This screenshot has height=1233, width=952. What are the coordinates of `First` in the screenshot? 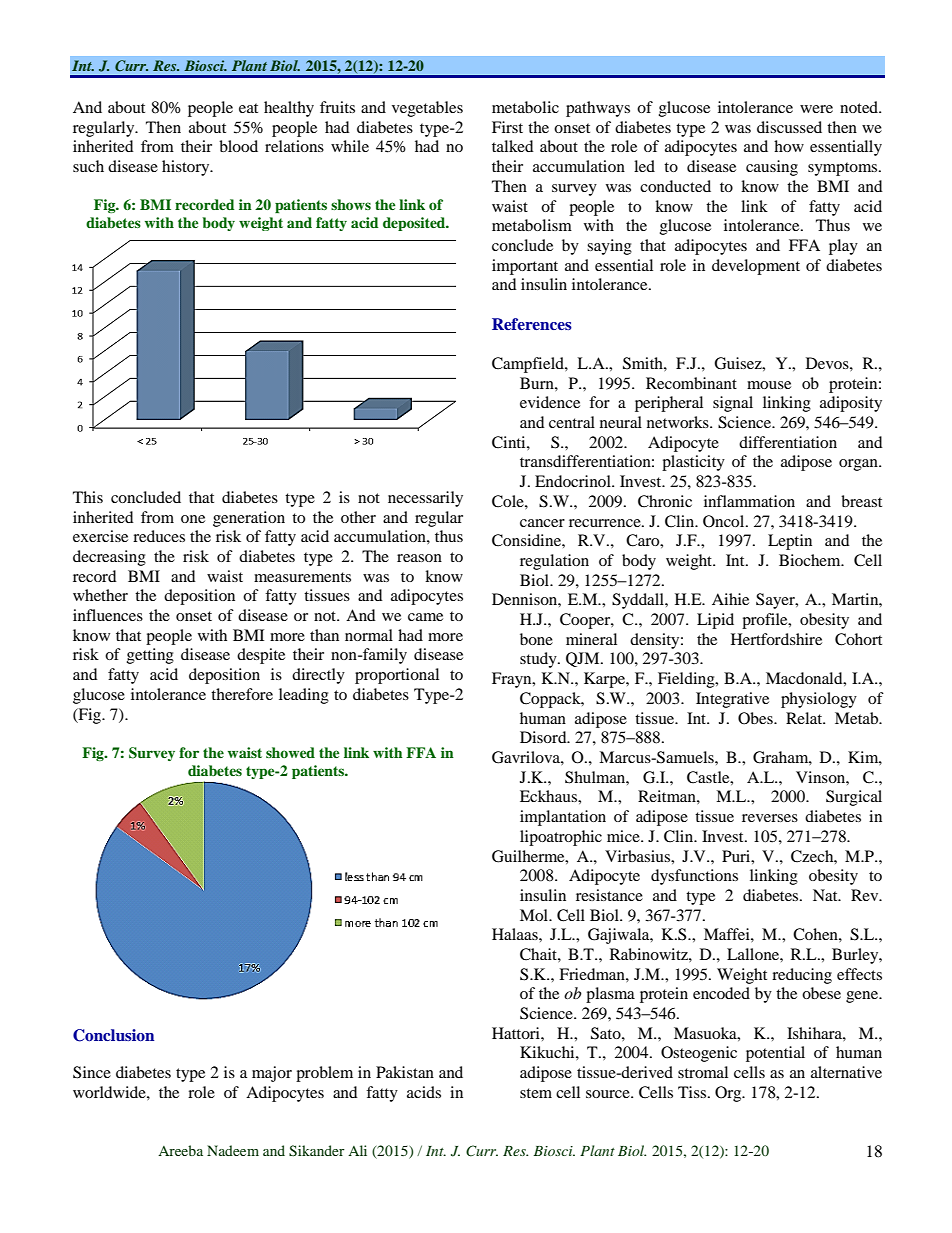 It's located at (507, 127).
